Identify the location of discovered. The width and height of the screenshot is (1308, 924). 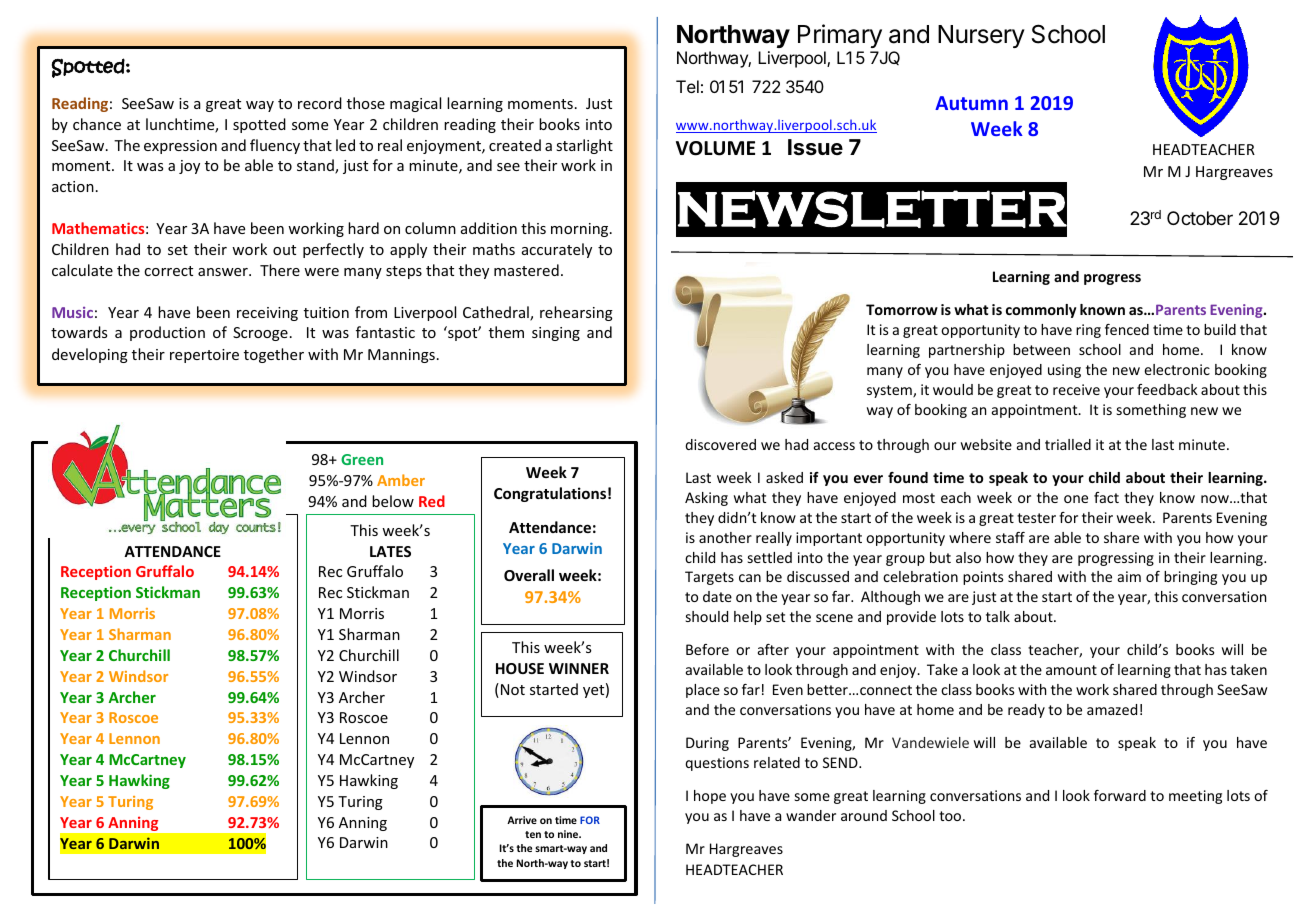
(720, 444).
